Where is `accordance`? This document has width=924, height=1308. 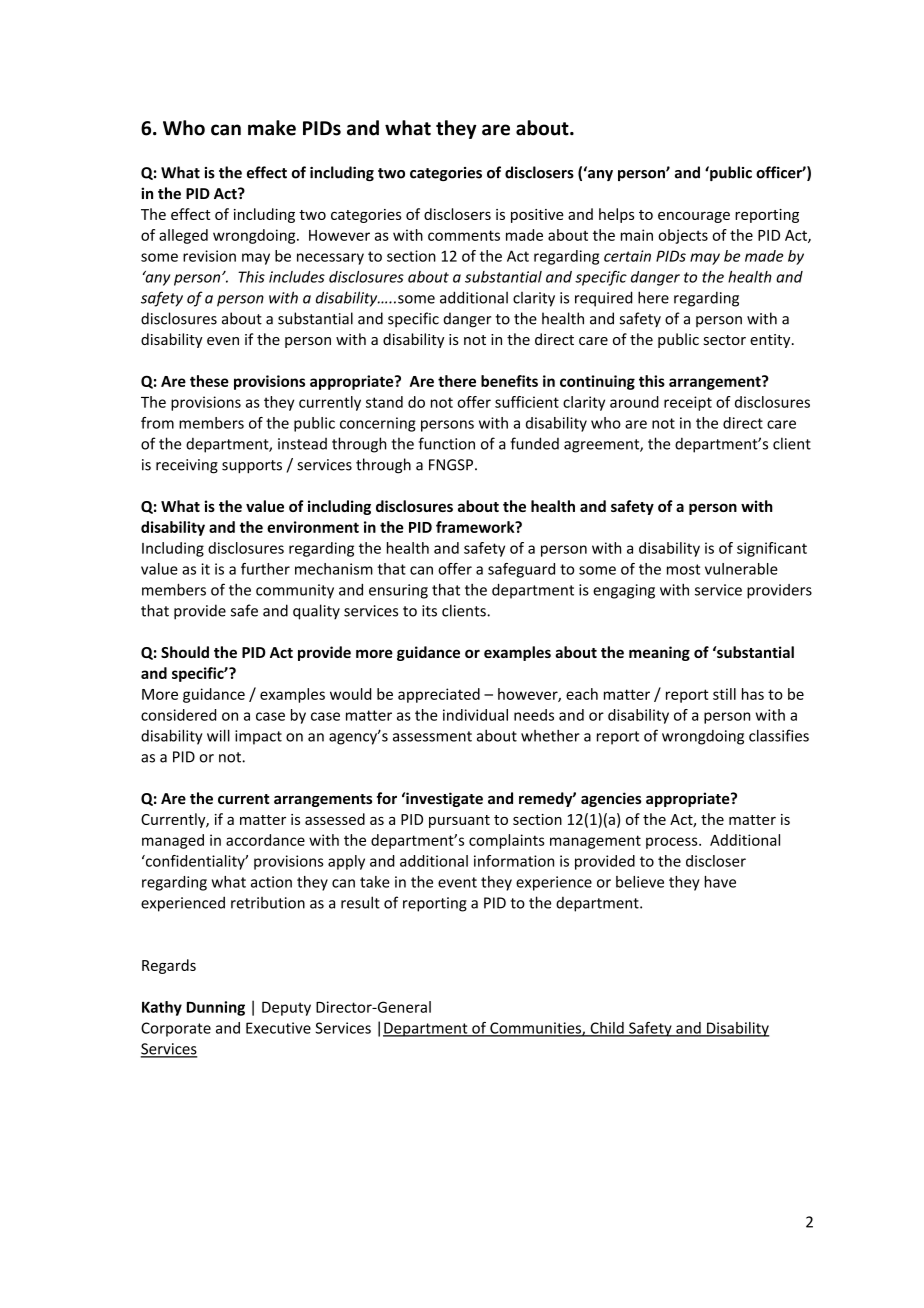
accordance is located at coordinates (265, 840).
